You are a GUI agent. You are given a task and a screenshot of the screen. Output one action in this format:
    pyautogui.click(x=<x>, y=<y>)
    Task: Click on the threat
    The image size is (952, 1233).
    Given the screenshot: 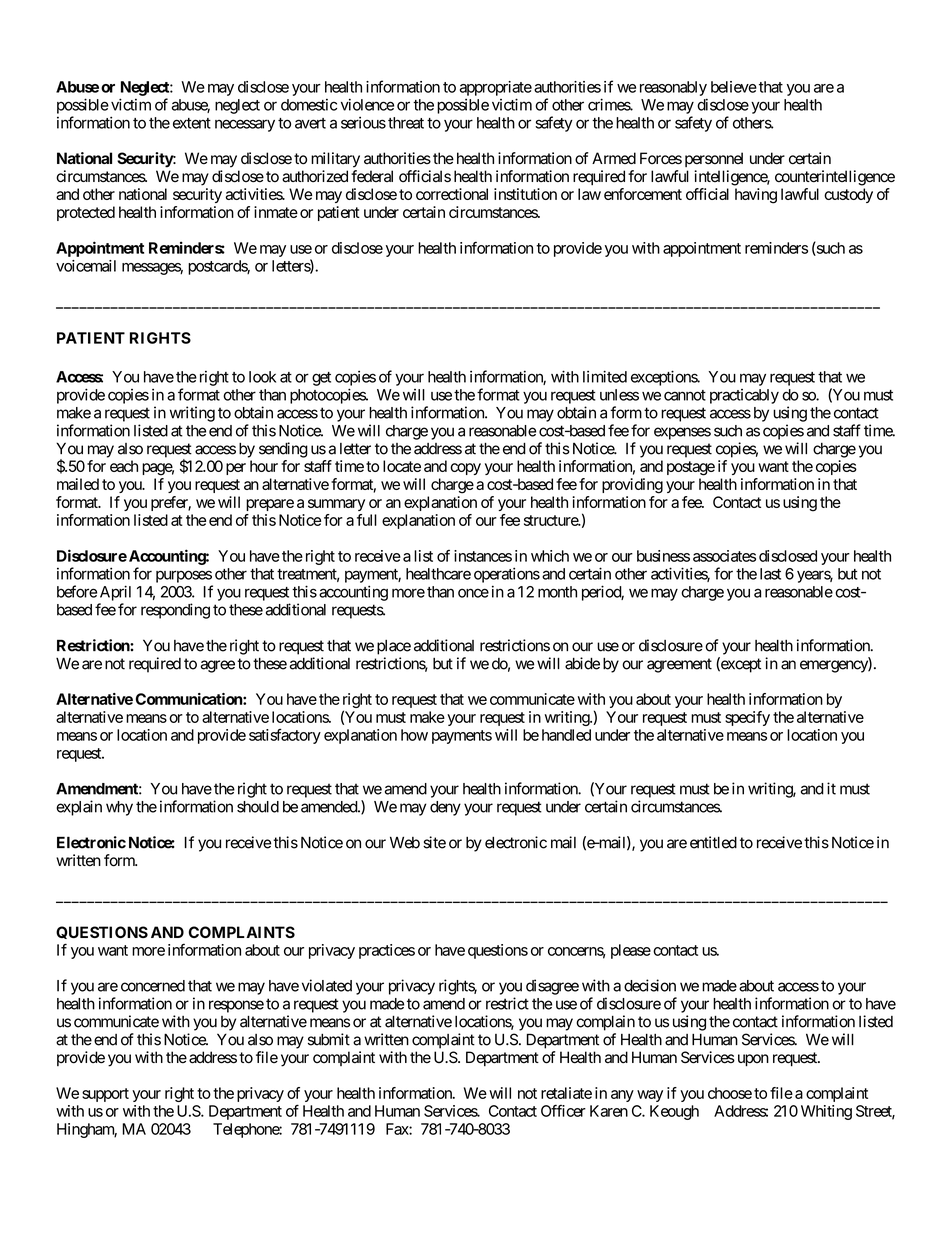 What is the action you would take?
    pyautogui.click(x=406, y=123)
